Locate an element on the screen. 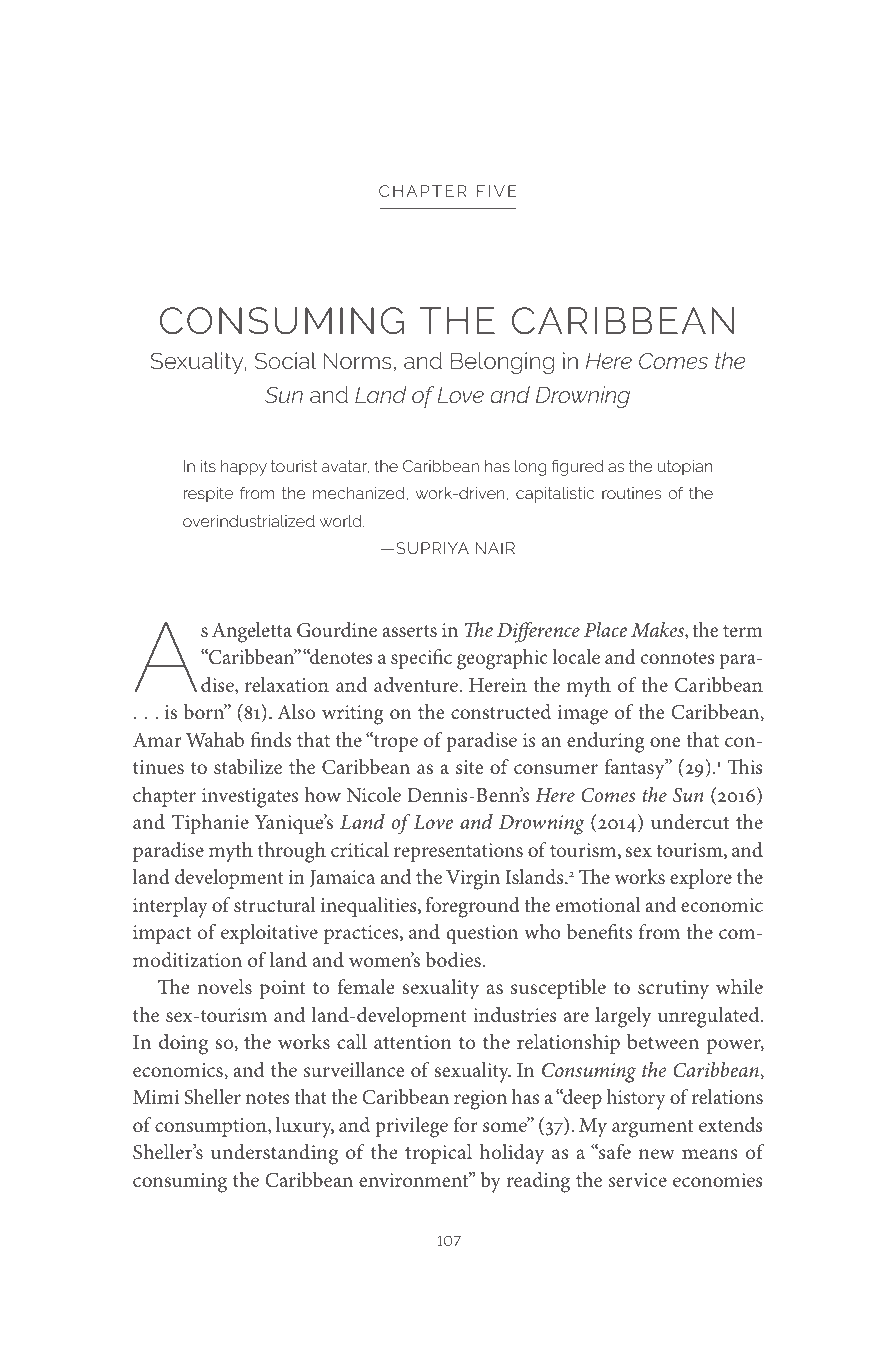 The height and width of the screenshot is (1345, 896). Social is located at coordinates (286, 360).
